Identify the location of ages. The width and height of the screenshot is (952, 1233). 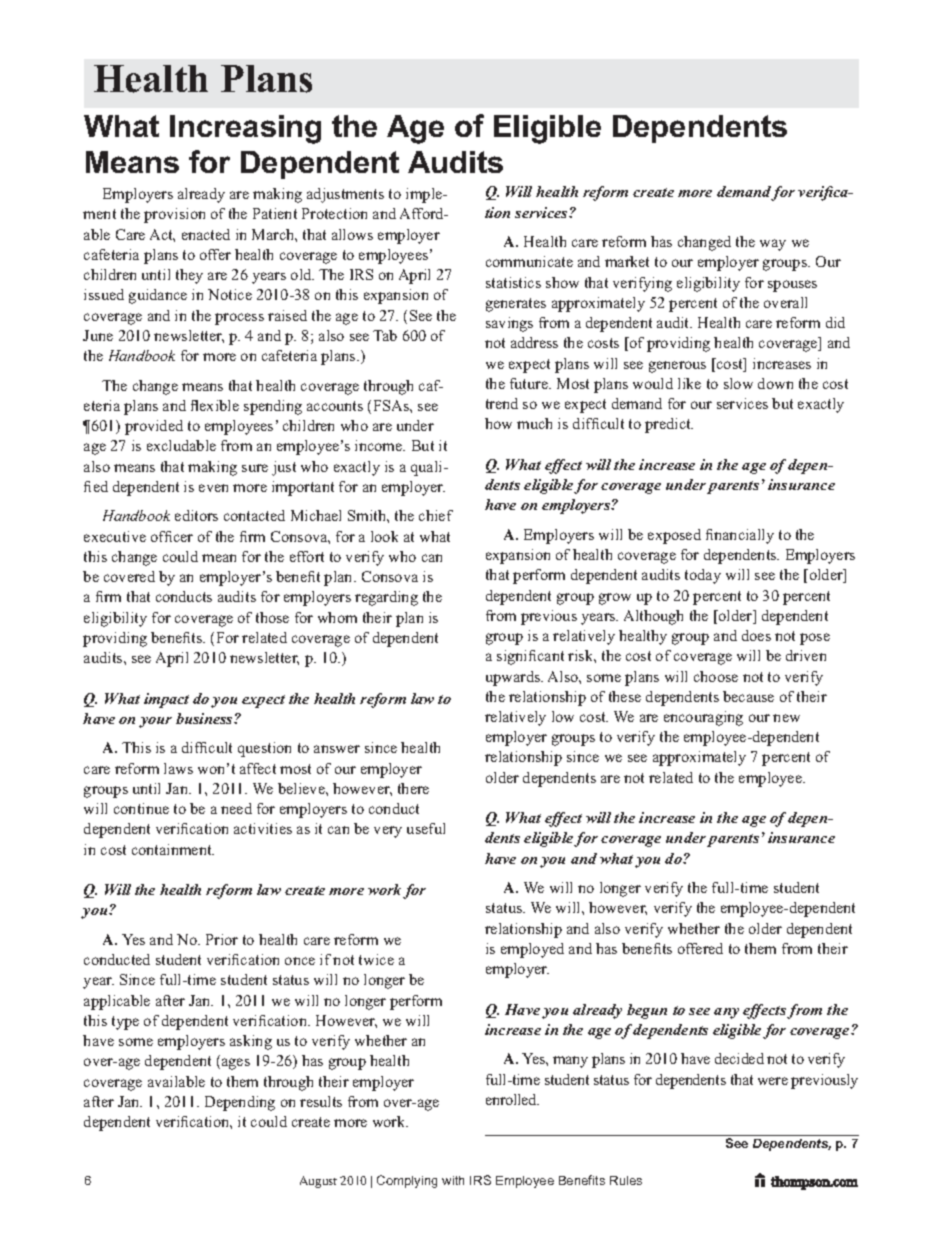
(236, 1064).
